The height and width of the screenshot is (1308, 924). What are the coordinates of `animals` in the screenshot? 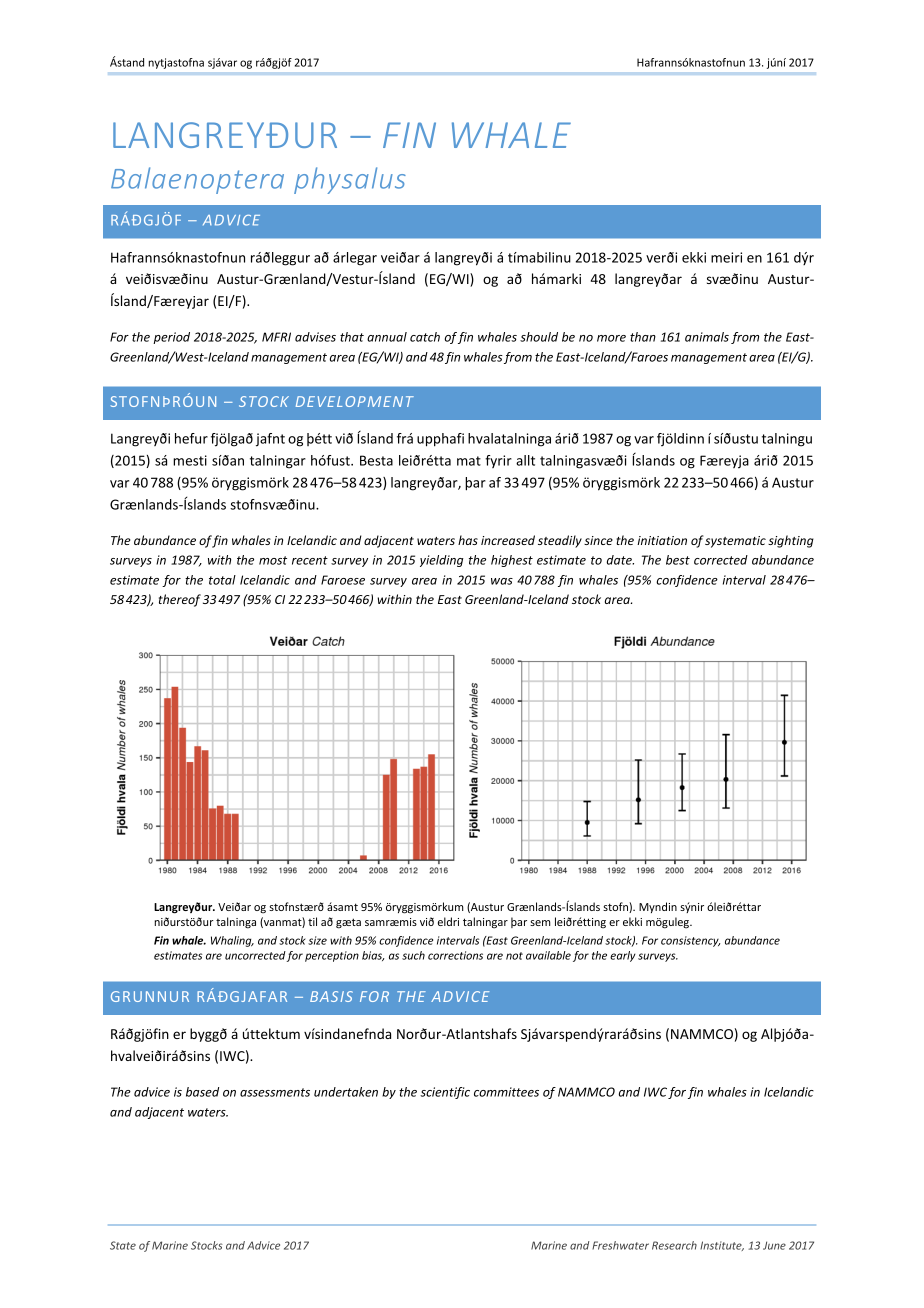 It's located at (707, 337).
